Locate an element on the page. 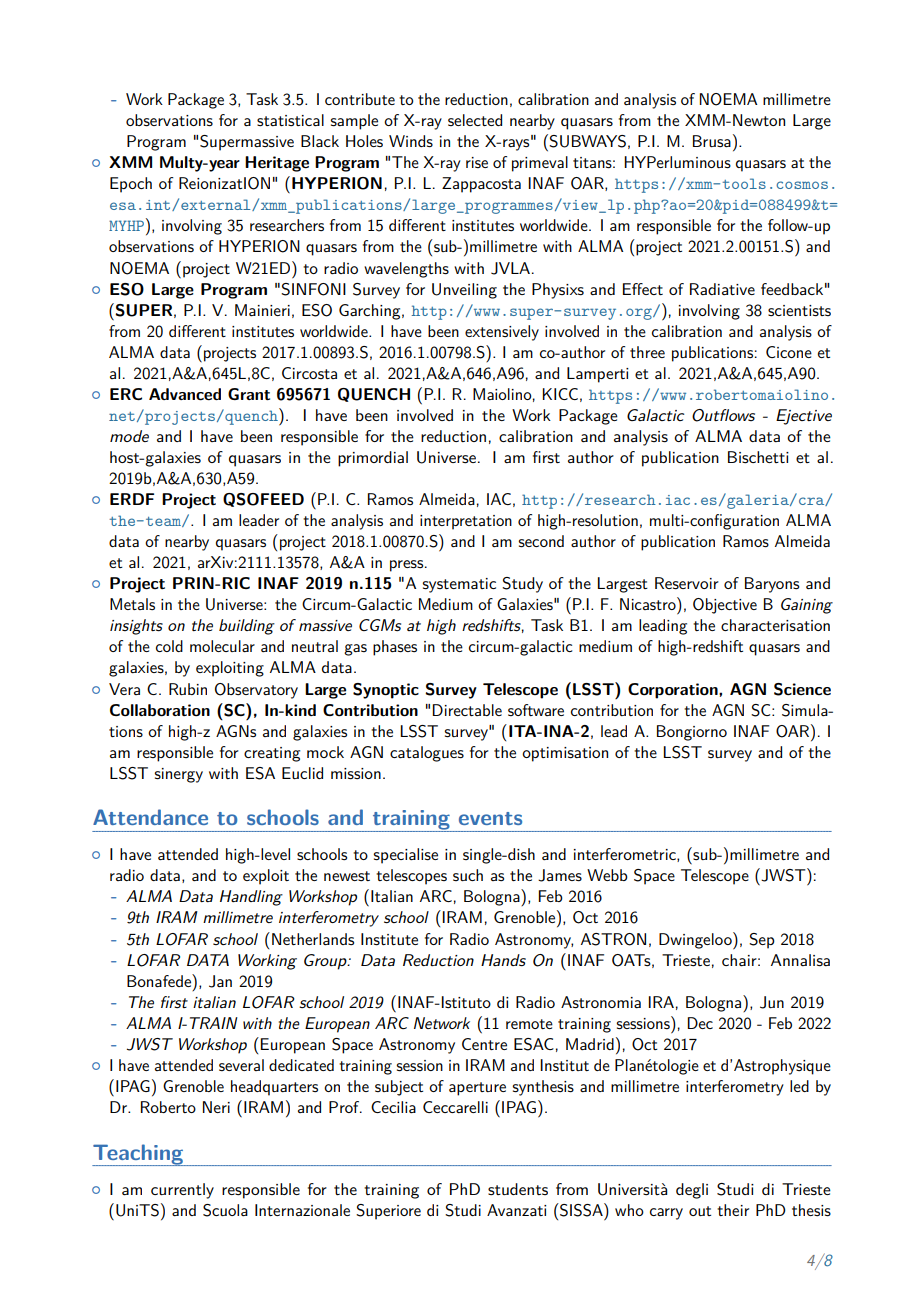 The image size is (924, 1308). interferometric is located at coordinates (626, 855).
